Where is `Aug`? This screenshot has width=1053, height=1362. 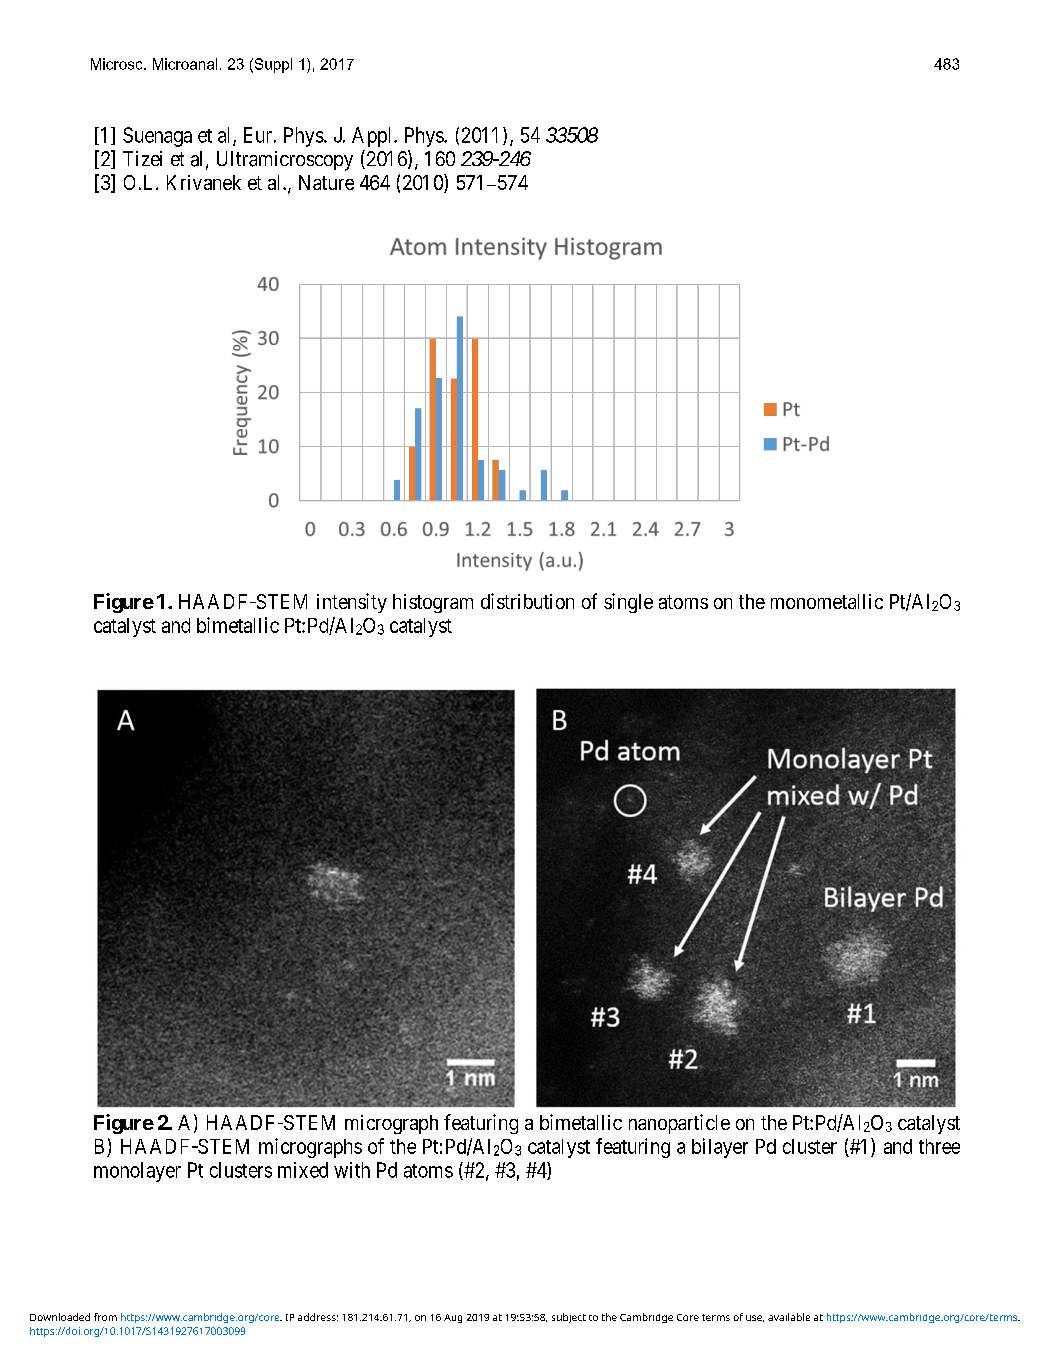 Aug is located at coordinates (453, 1318).
